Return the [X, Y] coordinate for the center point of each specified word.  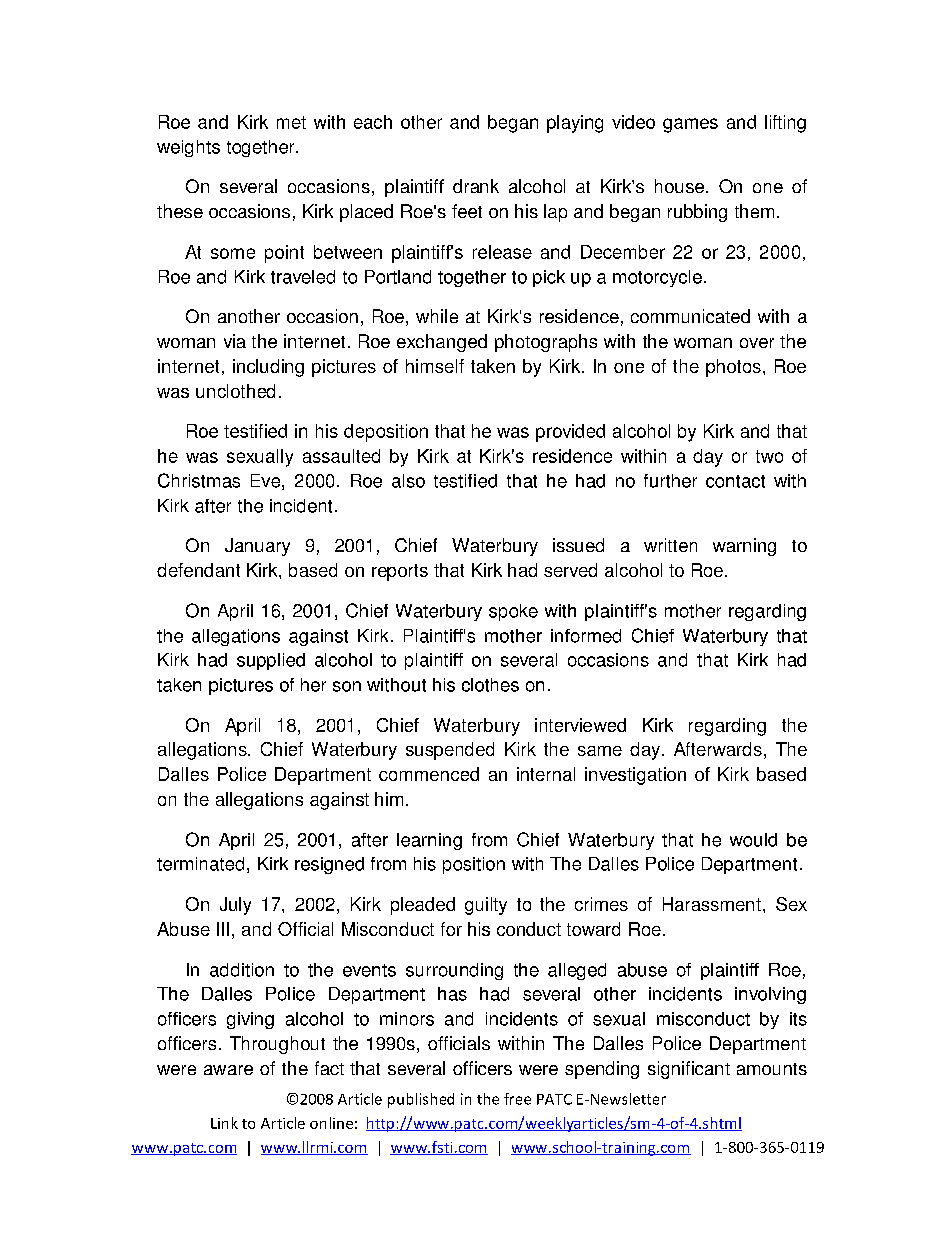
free [517, 1099]
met [291, 122]
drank [476, 186]
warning [744, 547]
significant [689, 1070]
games [690, 125]
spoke [513, 612]
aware [228, 1070]
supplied [271, 661]
